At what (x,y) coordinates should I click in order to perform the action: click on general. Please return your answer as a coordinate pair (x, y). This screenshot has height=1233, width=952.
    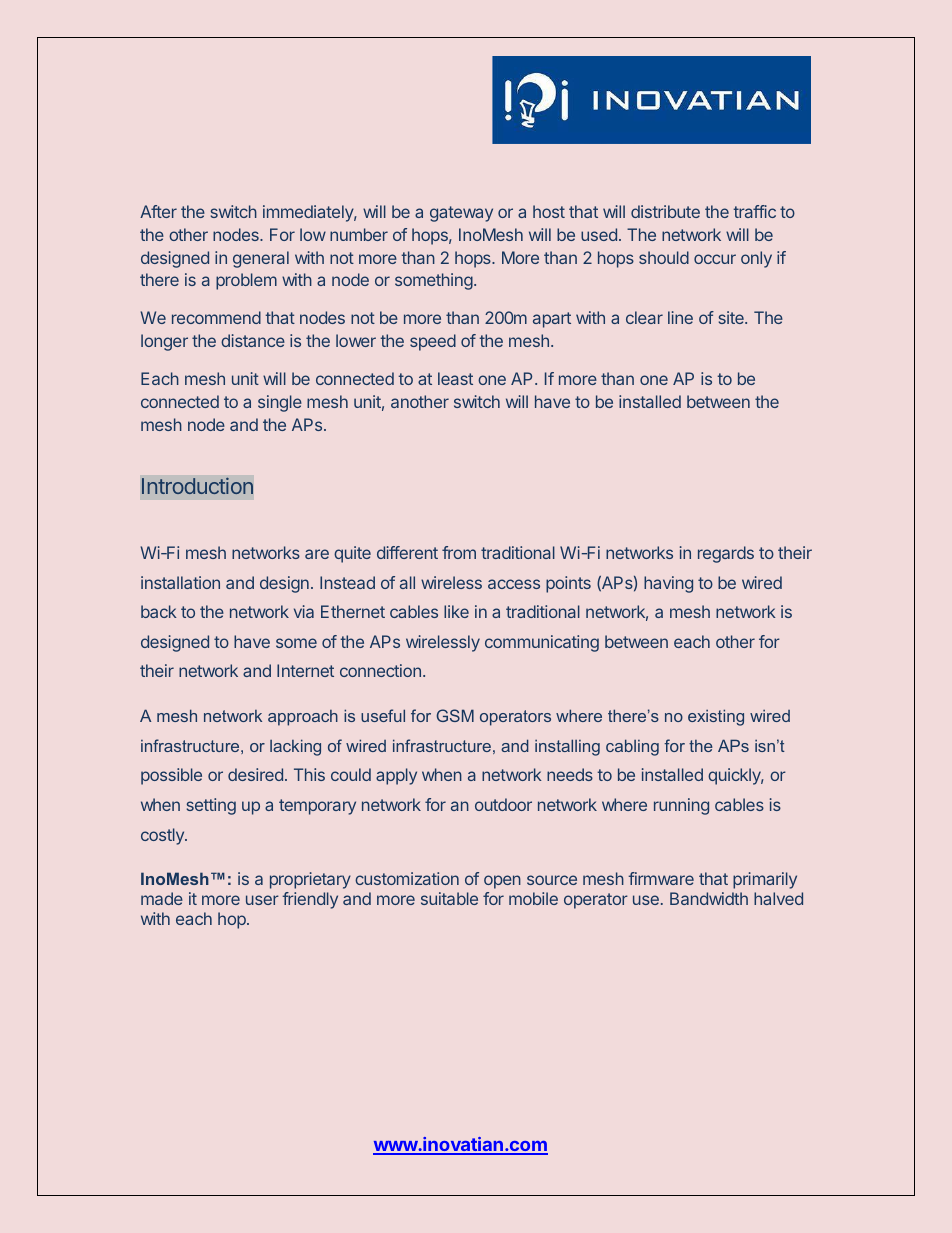
    Looking at the image, I should click on (261, 259).
